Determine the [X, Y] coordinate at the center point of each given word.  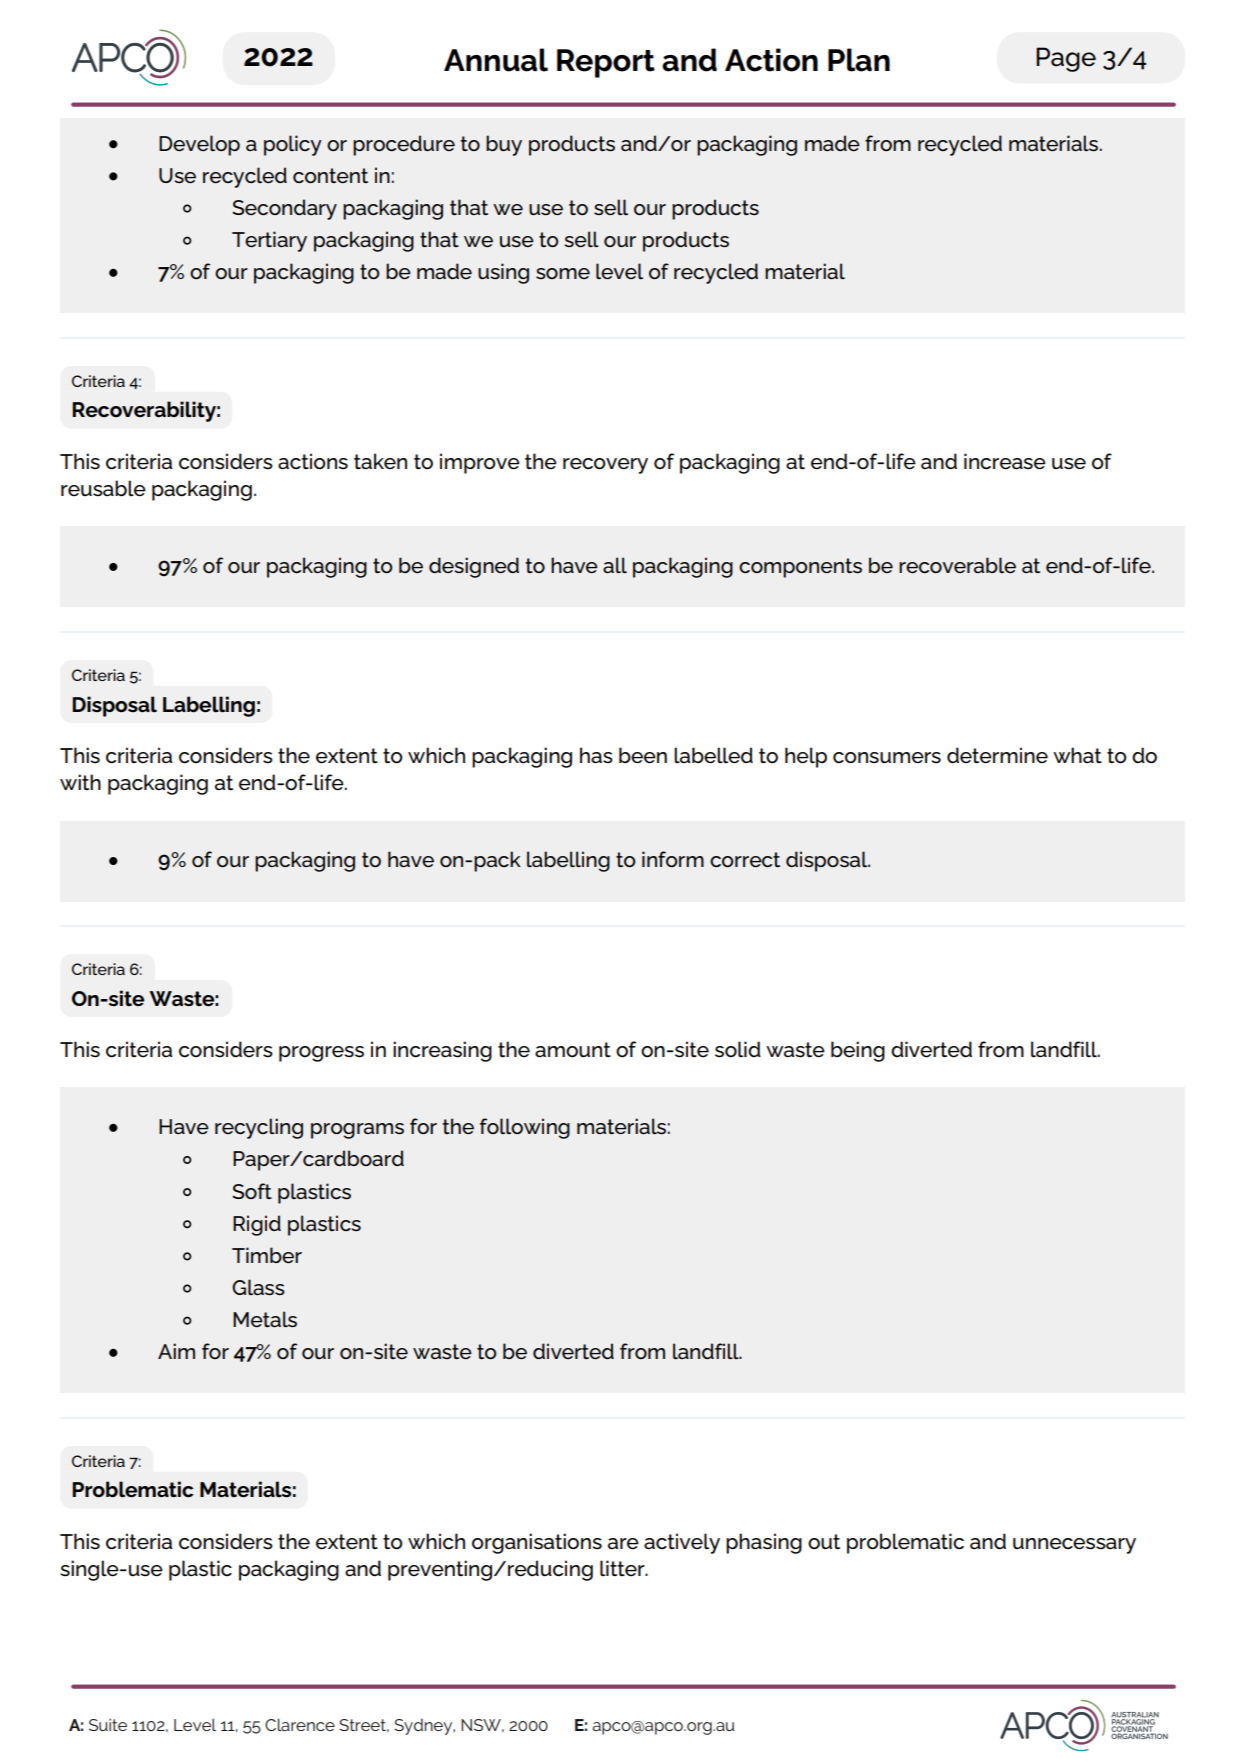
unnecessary [1074, 1546]
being [858, 1051]
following [525, 1128]
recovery [605, 466]
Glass [258, 1287]
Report [606, 63]
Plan [859, 60]
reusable [103, 488]
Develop [199, 145]
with [80, 782]
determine [997, 755]
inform [673, 859]
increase [1005, 461]
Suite [108, 1725]
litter [623, 1568]
